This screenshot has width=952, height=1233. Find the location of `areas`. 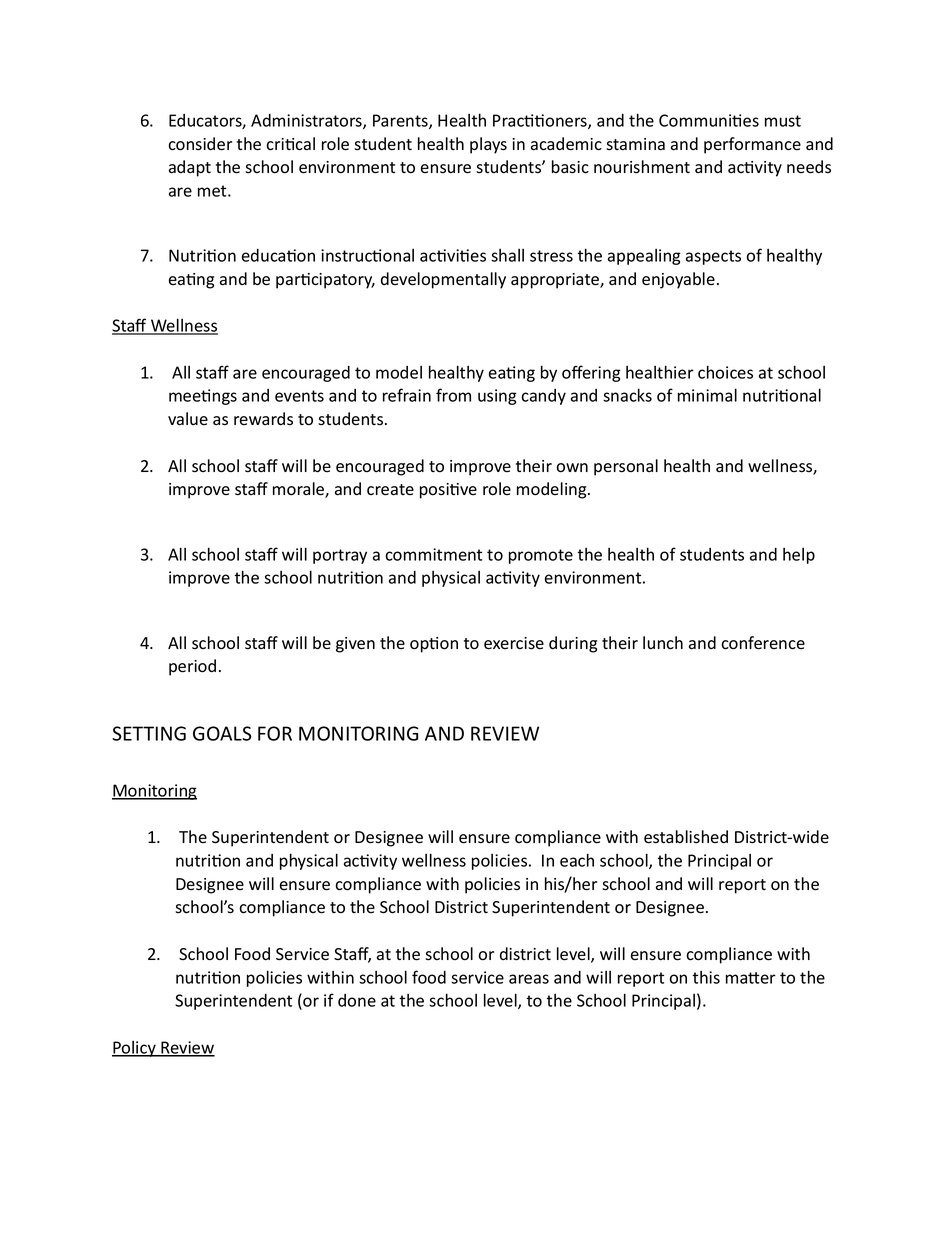

areas is located at coordinates (529, 979).
